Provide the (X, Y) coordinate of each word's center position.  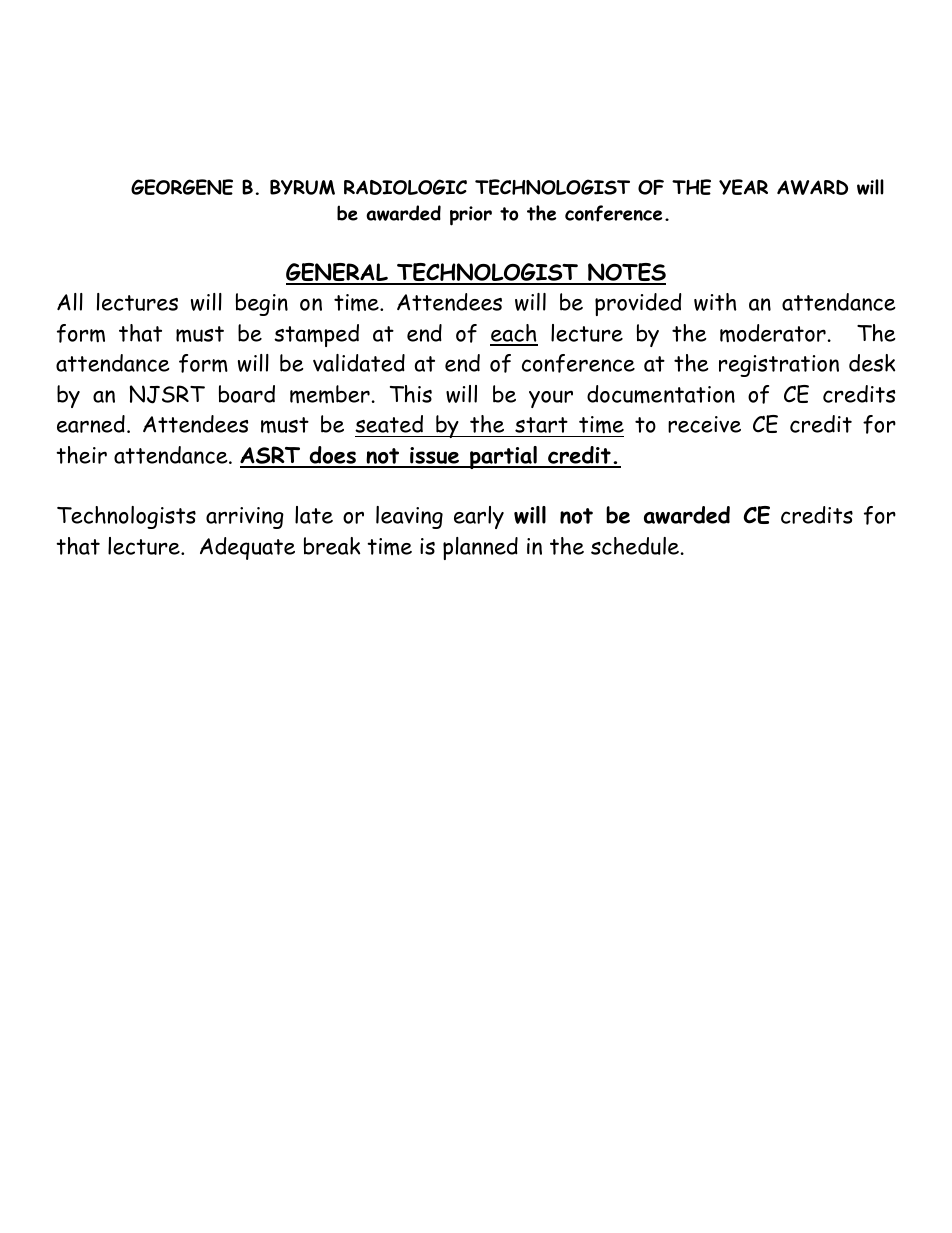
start (541, 425)
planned (480, 548)
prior (471, 216)
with (715, 302)
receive (704, 424)
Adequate (247, 548)
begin (262, 304)
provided (638, 304)
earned (91, 424)
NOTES (626, 273)
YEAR (743, 187)
